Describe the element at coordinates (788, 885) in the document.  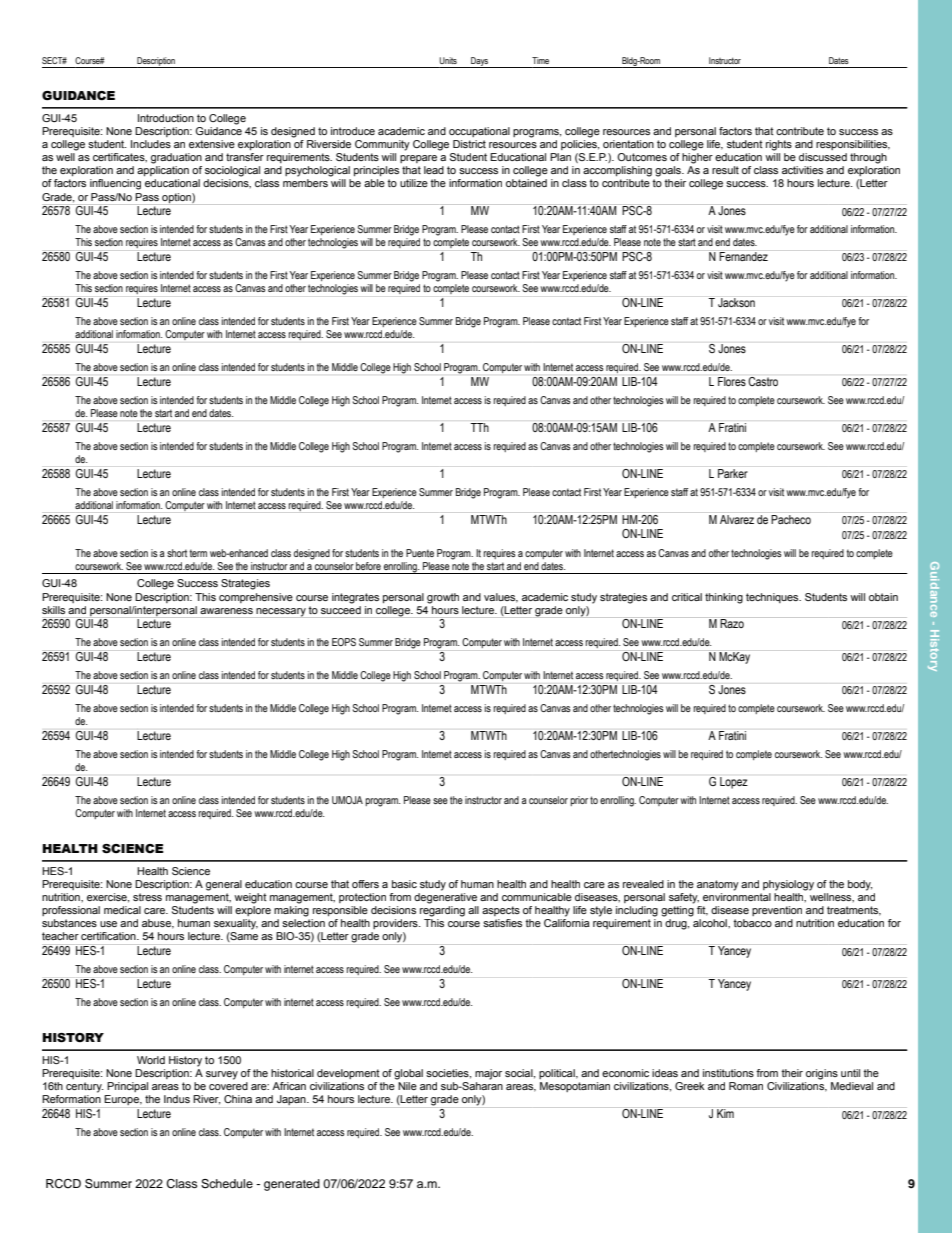
I see `physiology` at that location.
